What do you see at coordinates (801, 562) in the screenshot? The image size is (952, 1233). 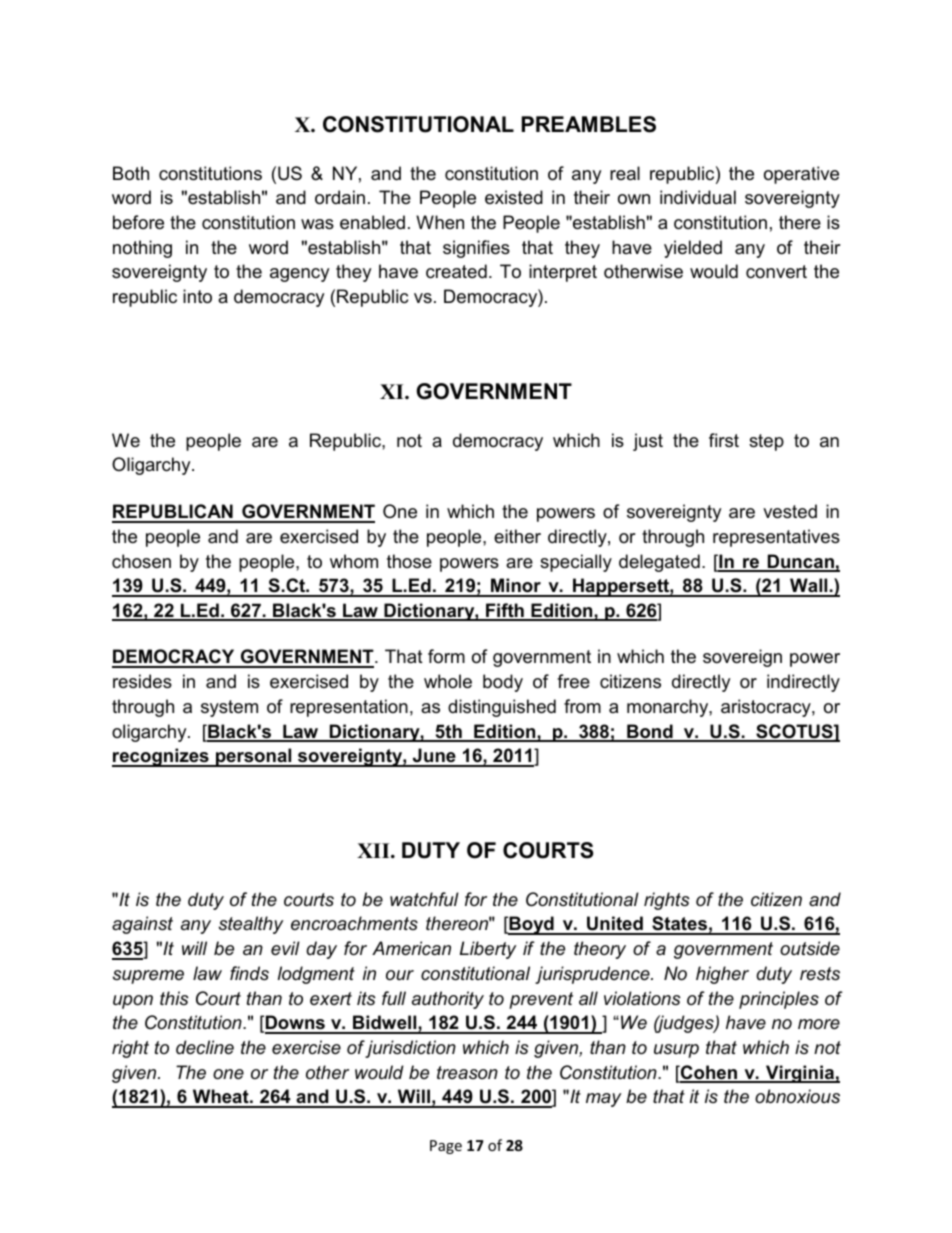 I see `Duncan` at bounding box center [801, 562].
